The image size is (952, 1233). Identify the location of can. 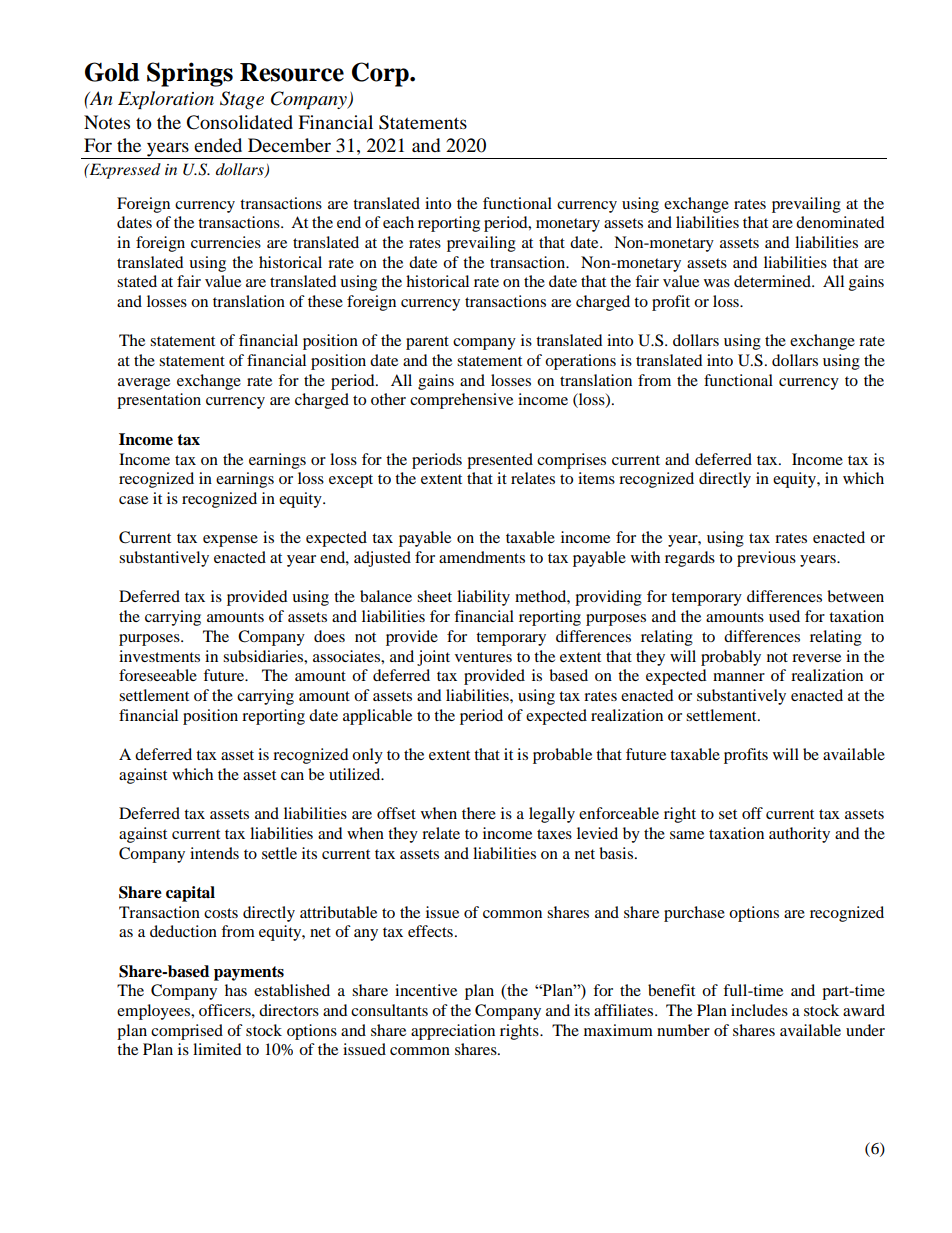
(292, 776).
